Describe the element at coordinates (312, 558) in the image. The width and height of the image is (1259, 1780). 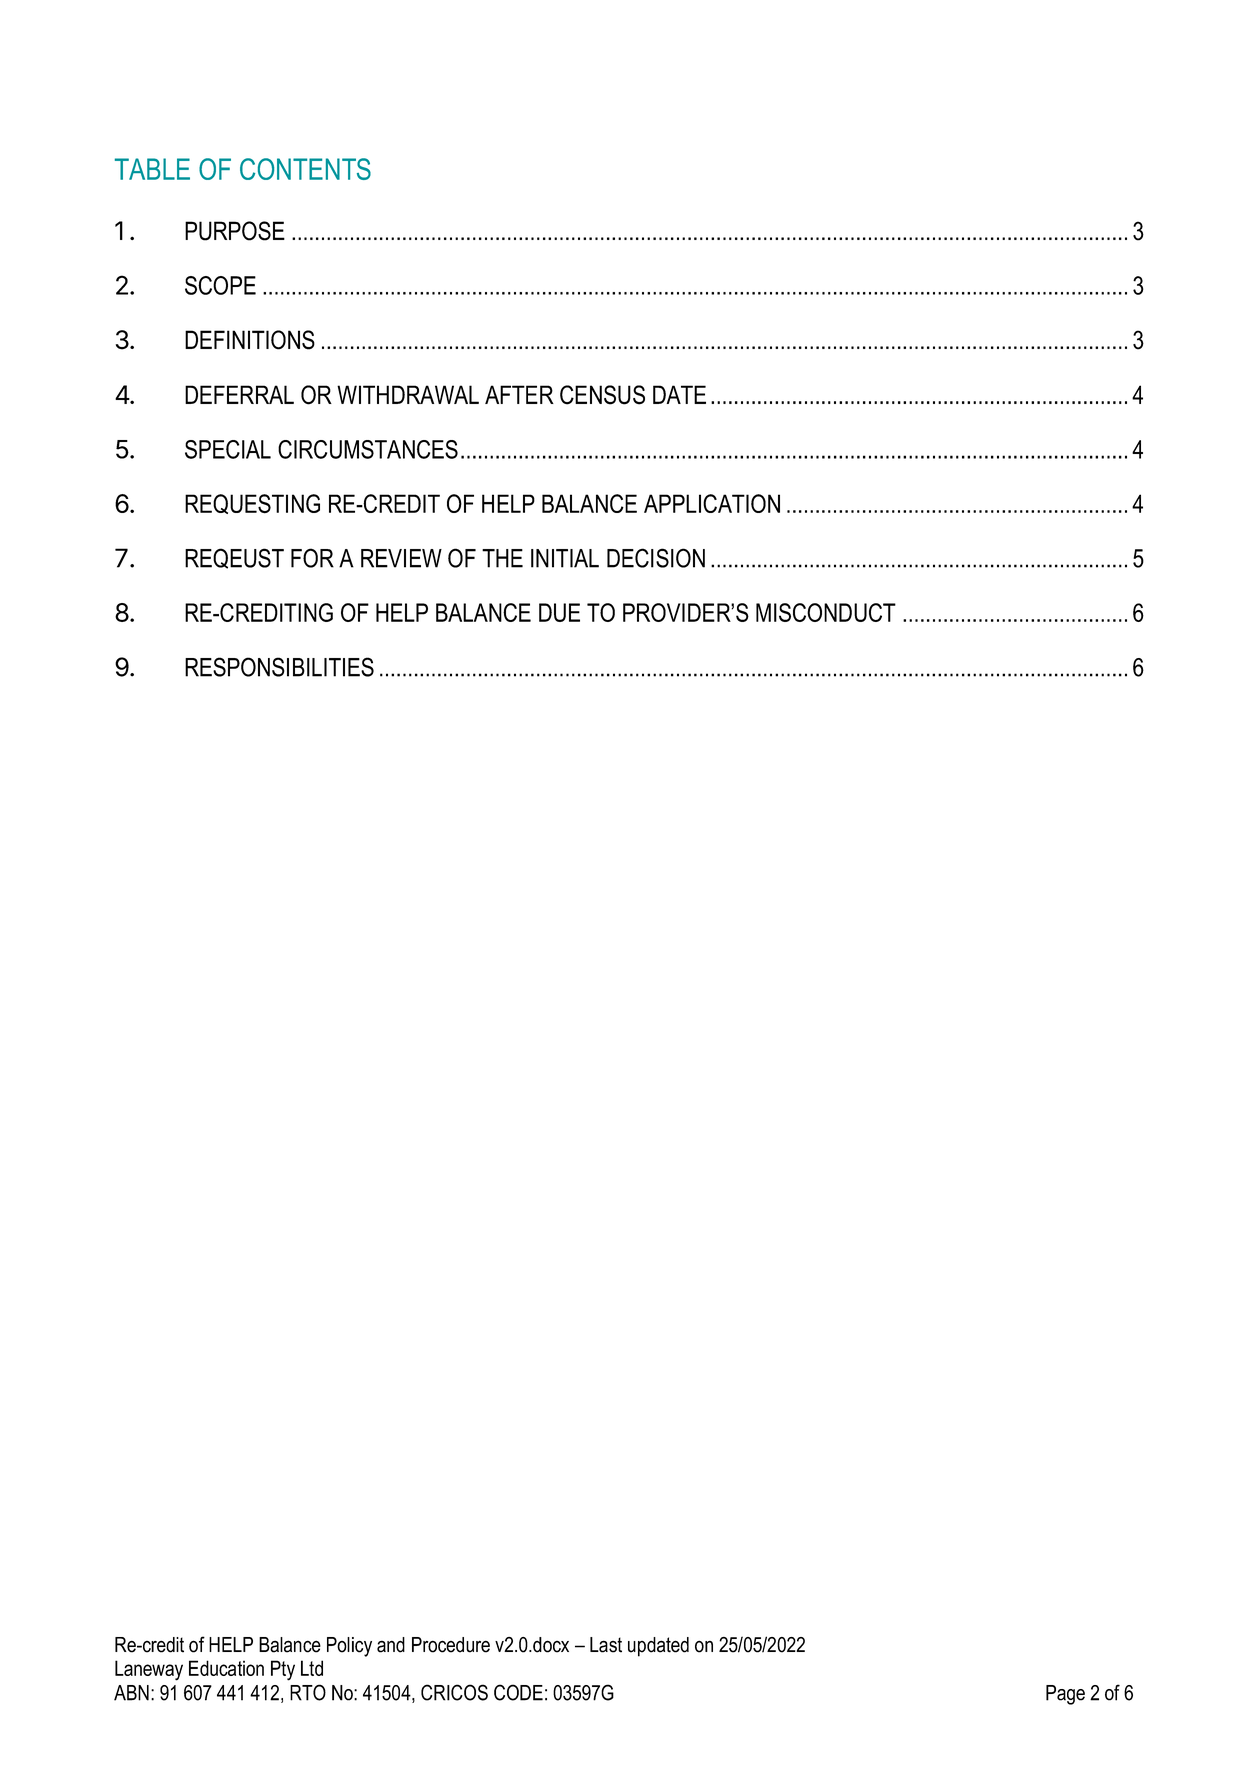
I see `FOR` at that location.
